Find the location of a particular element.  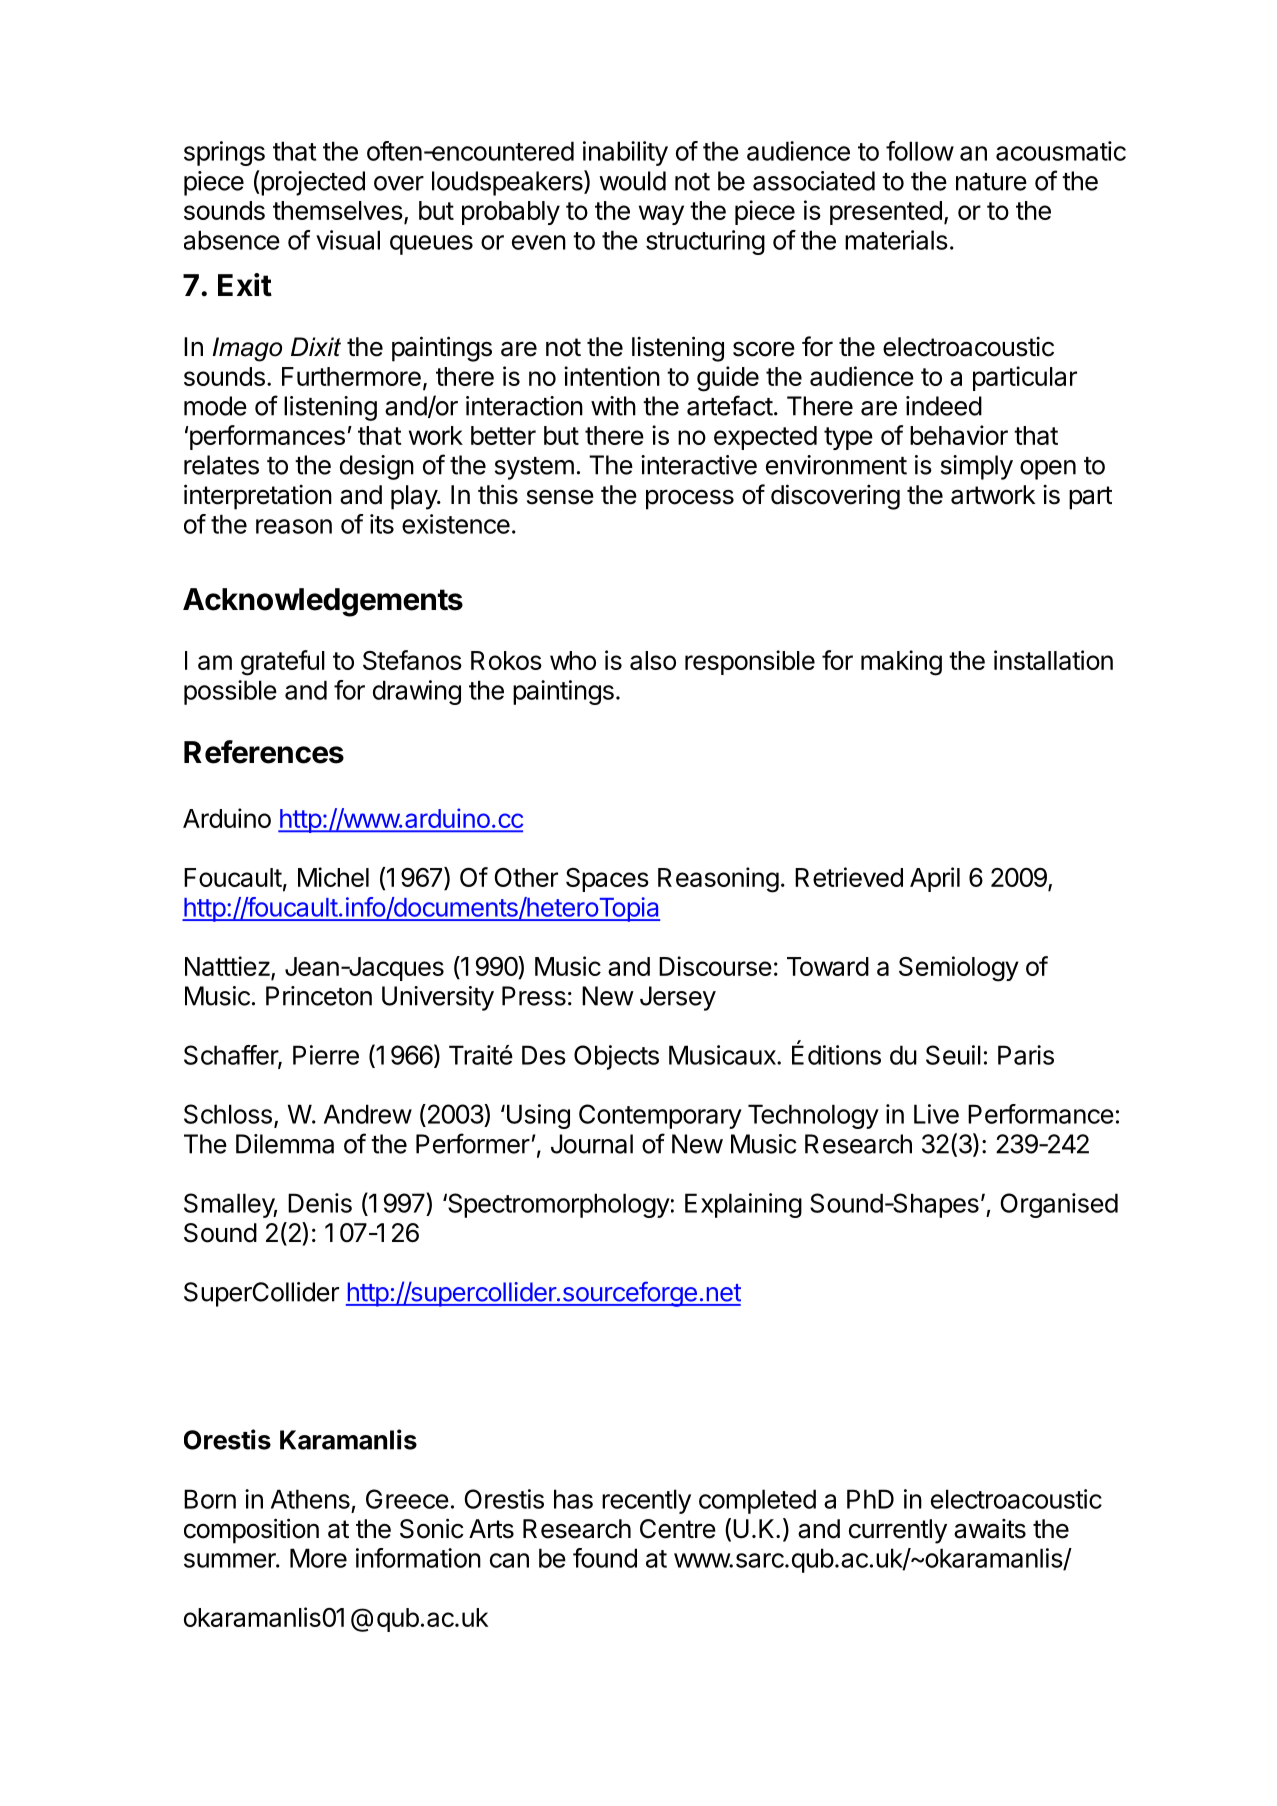

nature is located at coordinates (991, 182).
